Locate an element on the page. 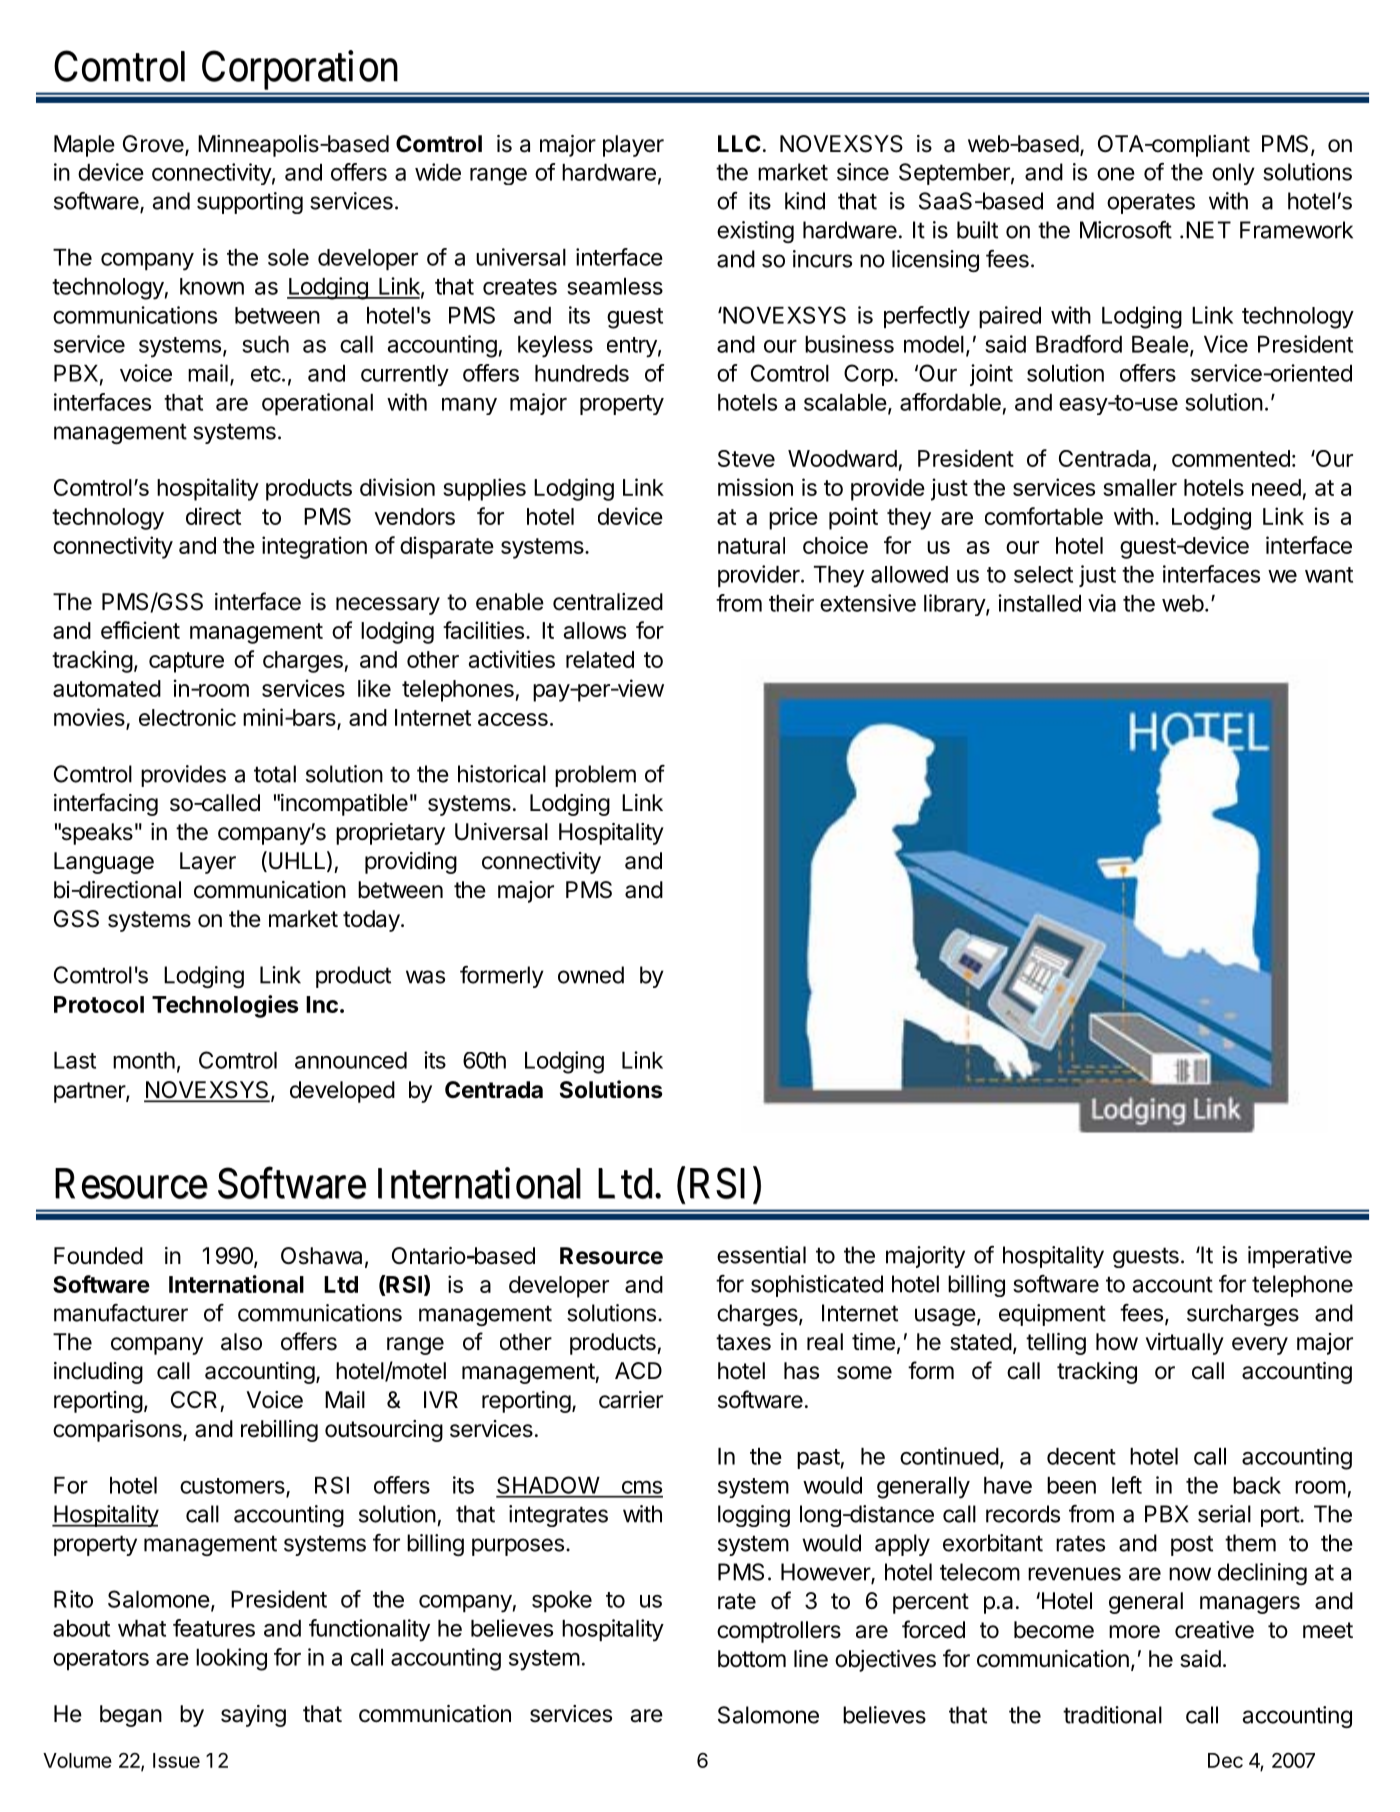 Image resolution: width=1400 pixels, height=1812 pixels. via is located at coordinates (1102, 603).
